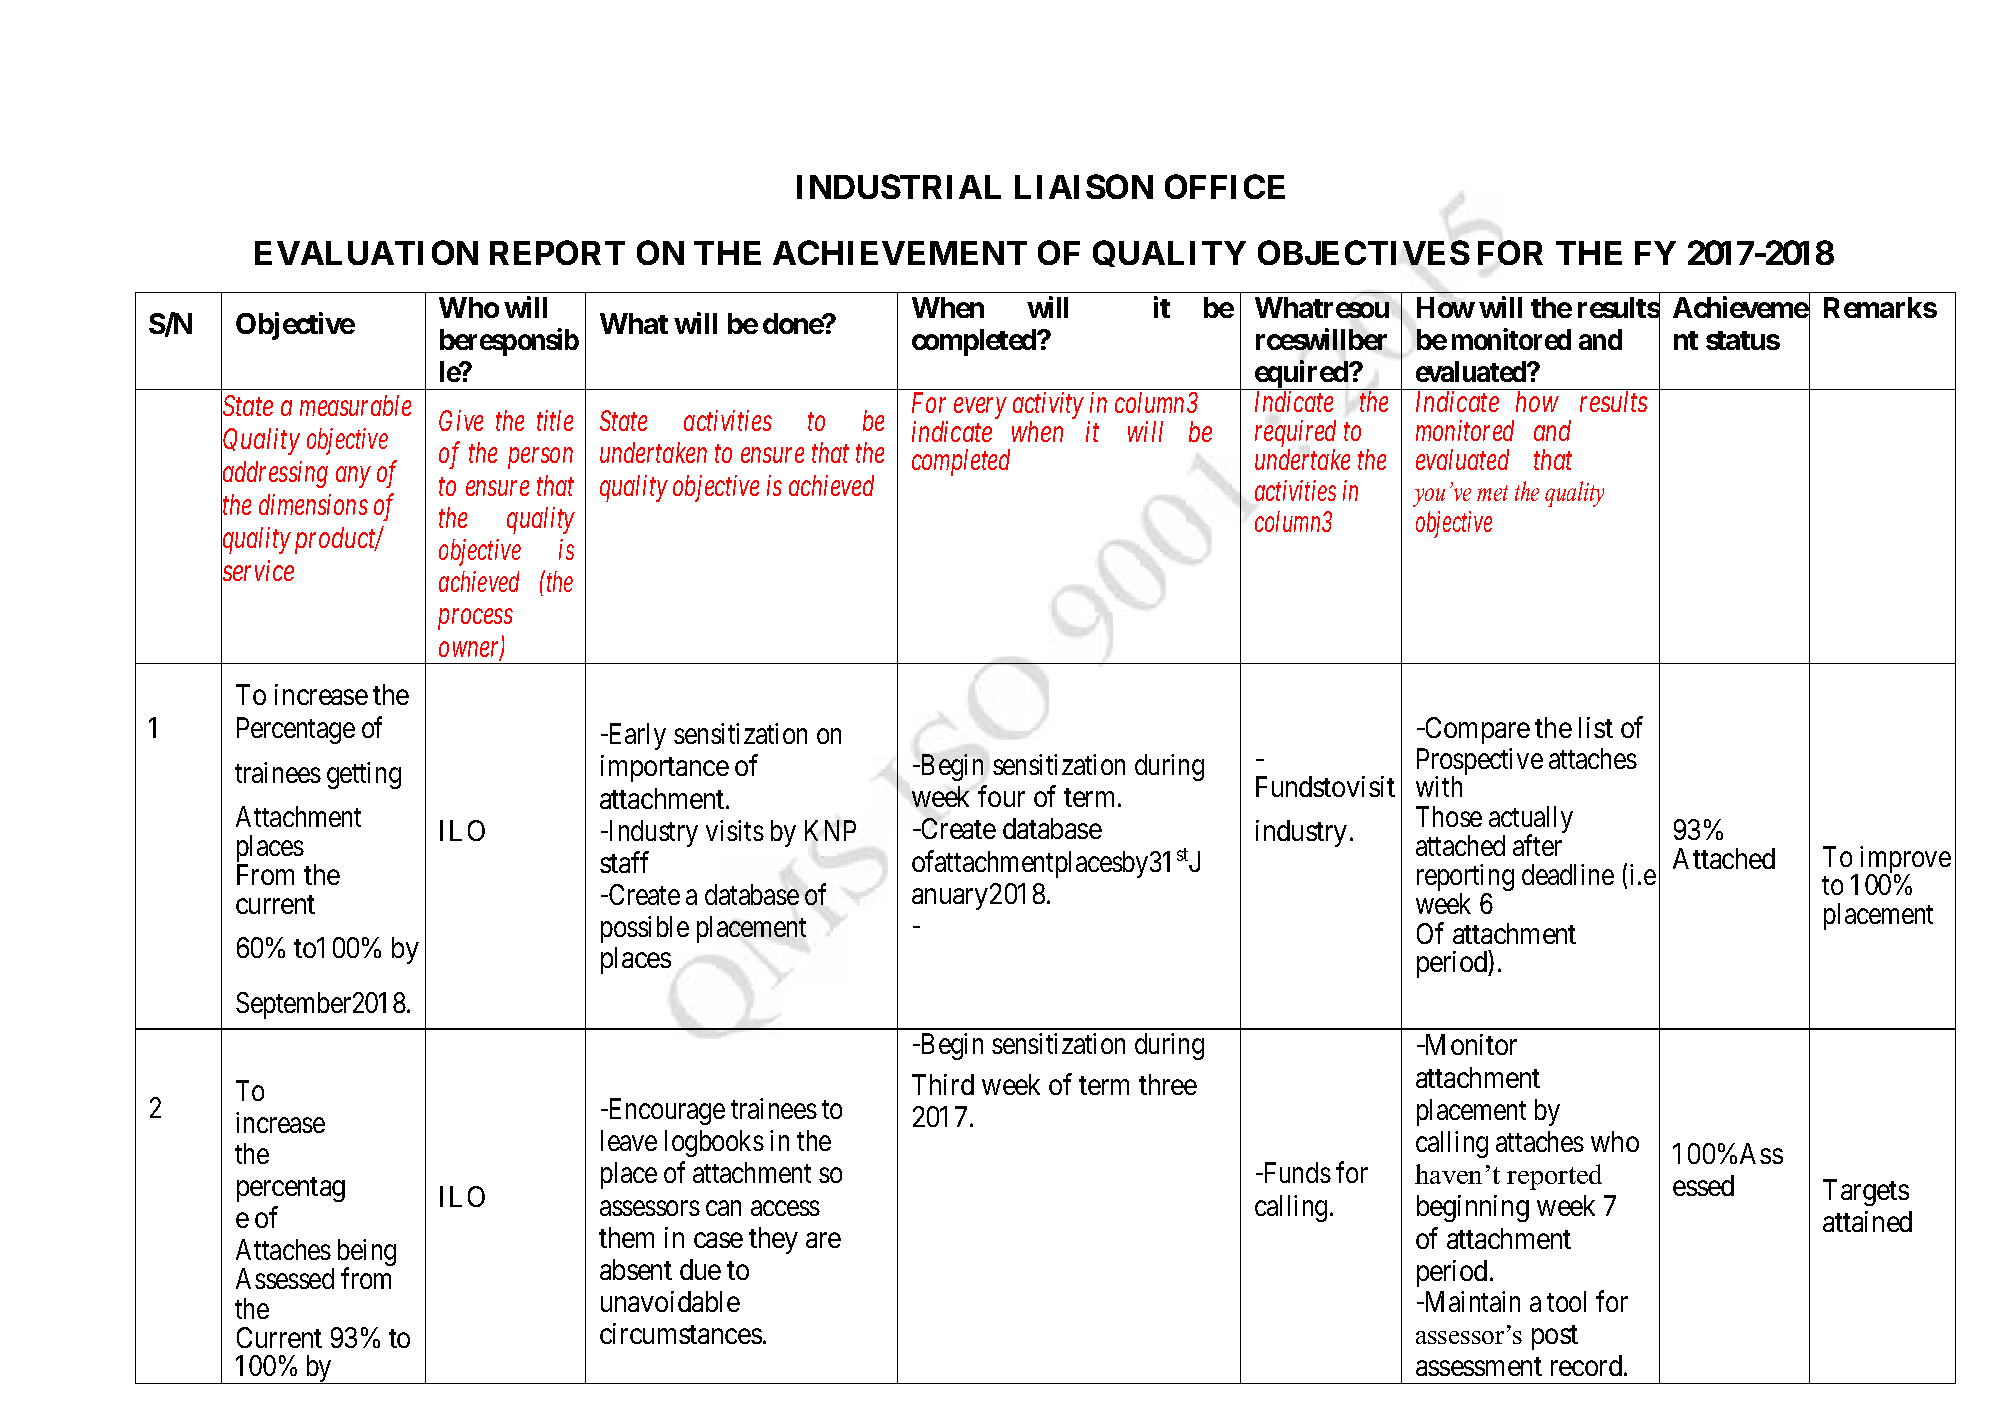 The width and height of the screenshot is (2007, 1419). What do you see at coordinates (1568, 874) in the screenshot?
I see `deadline` at bounding box center [1568, 874].
